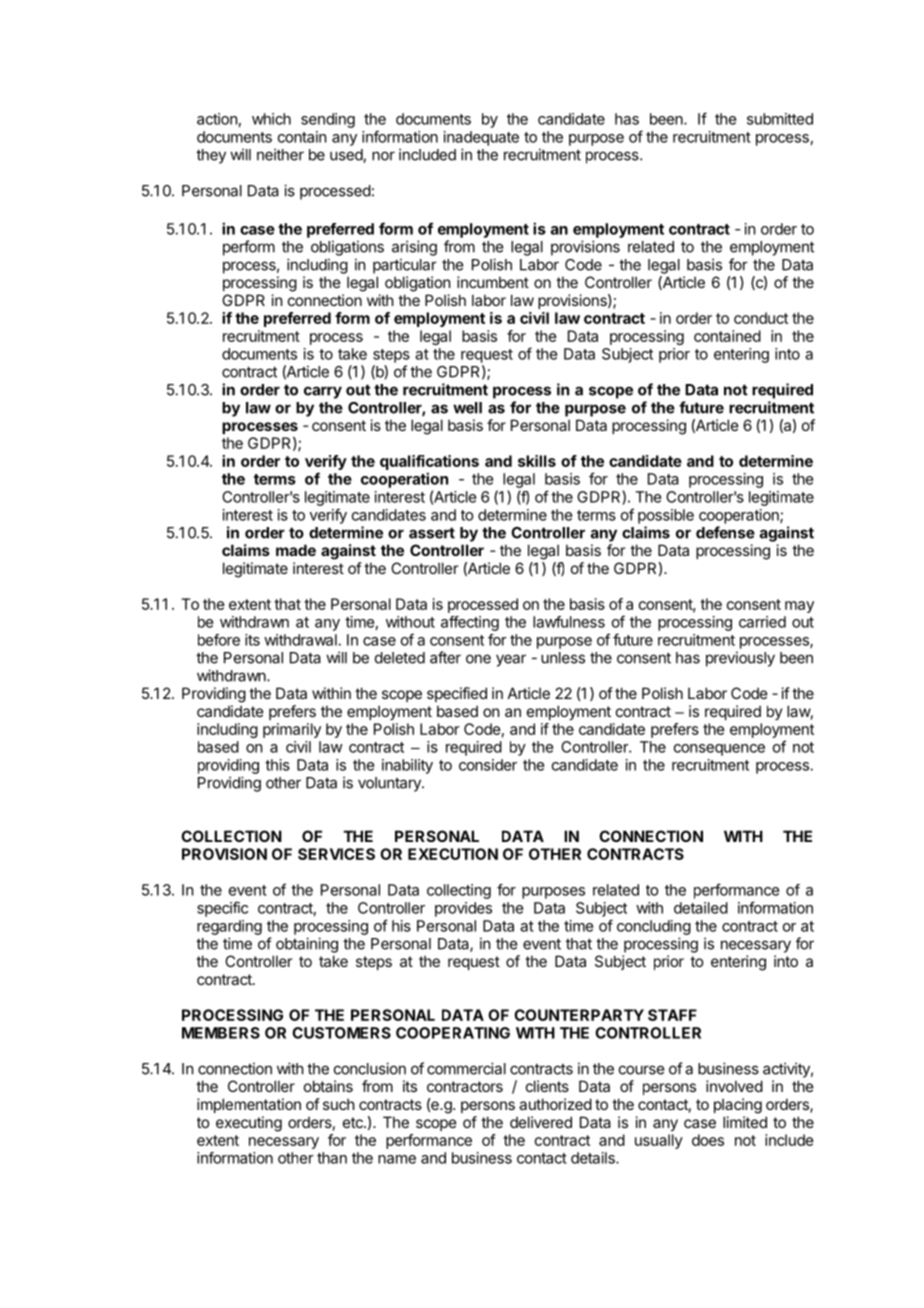  What do you see at coordinates (780, 119) in the screenshot?
I see `submitted` at bounding box center [780, 119].
